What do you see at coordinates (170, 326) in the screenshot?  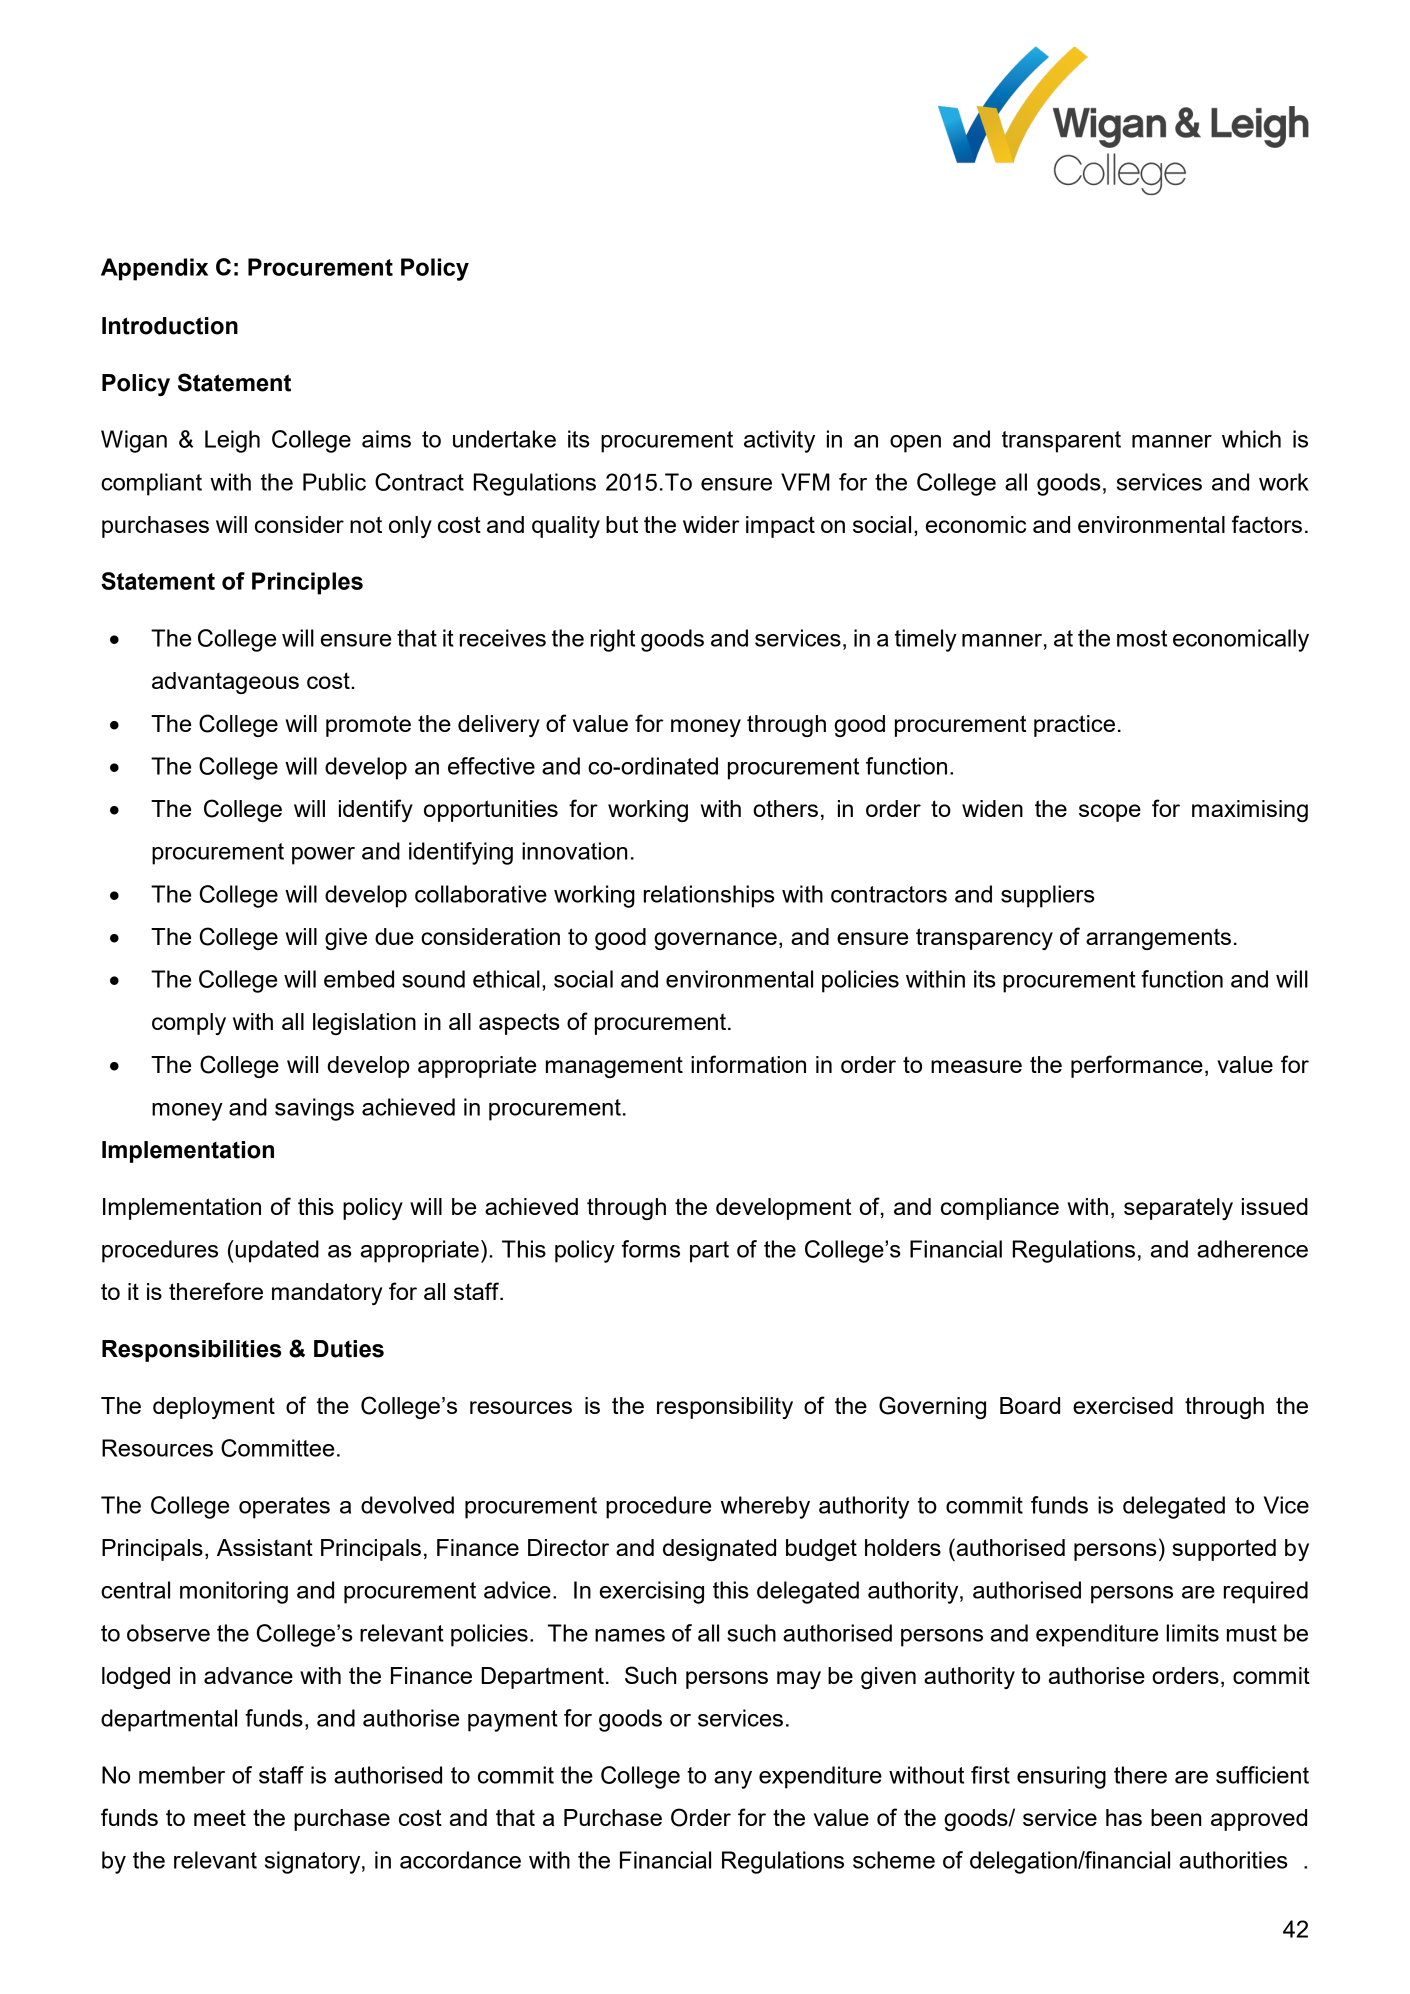 I see `Introduction` at bounding box center [170, 326].
